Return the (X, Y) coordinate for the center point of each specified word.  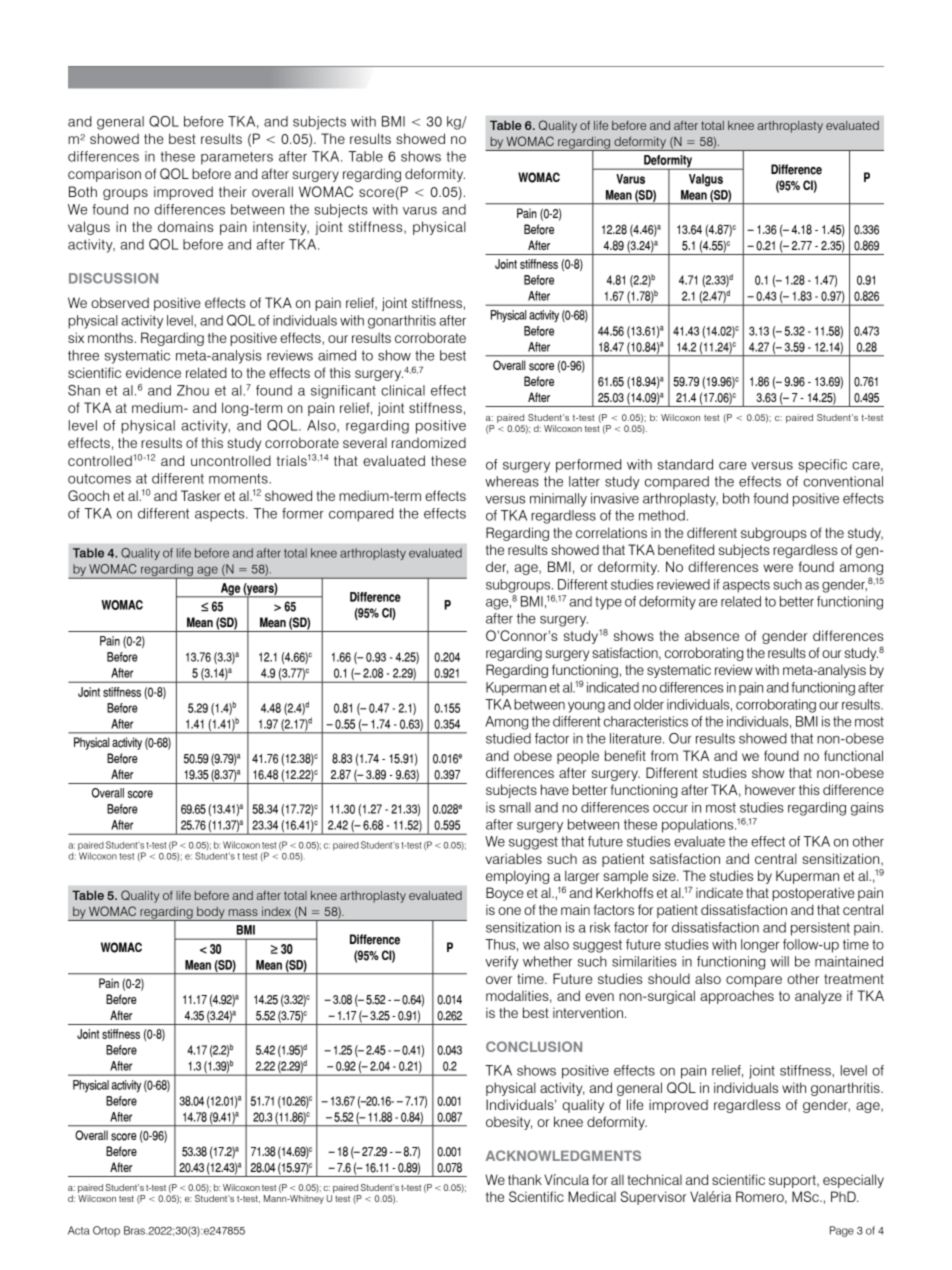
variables (514, 858)
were (778, 568)
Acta (79, 1230)
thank (525, 1179)
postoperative (813, 894)
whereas (512, 481)
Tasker (201, 495)
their (233, 191)
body (211, 913)
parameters (237, 158)
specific (822, 466)
